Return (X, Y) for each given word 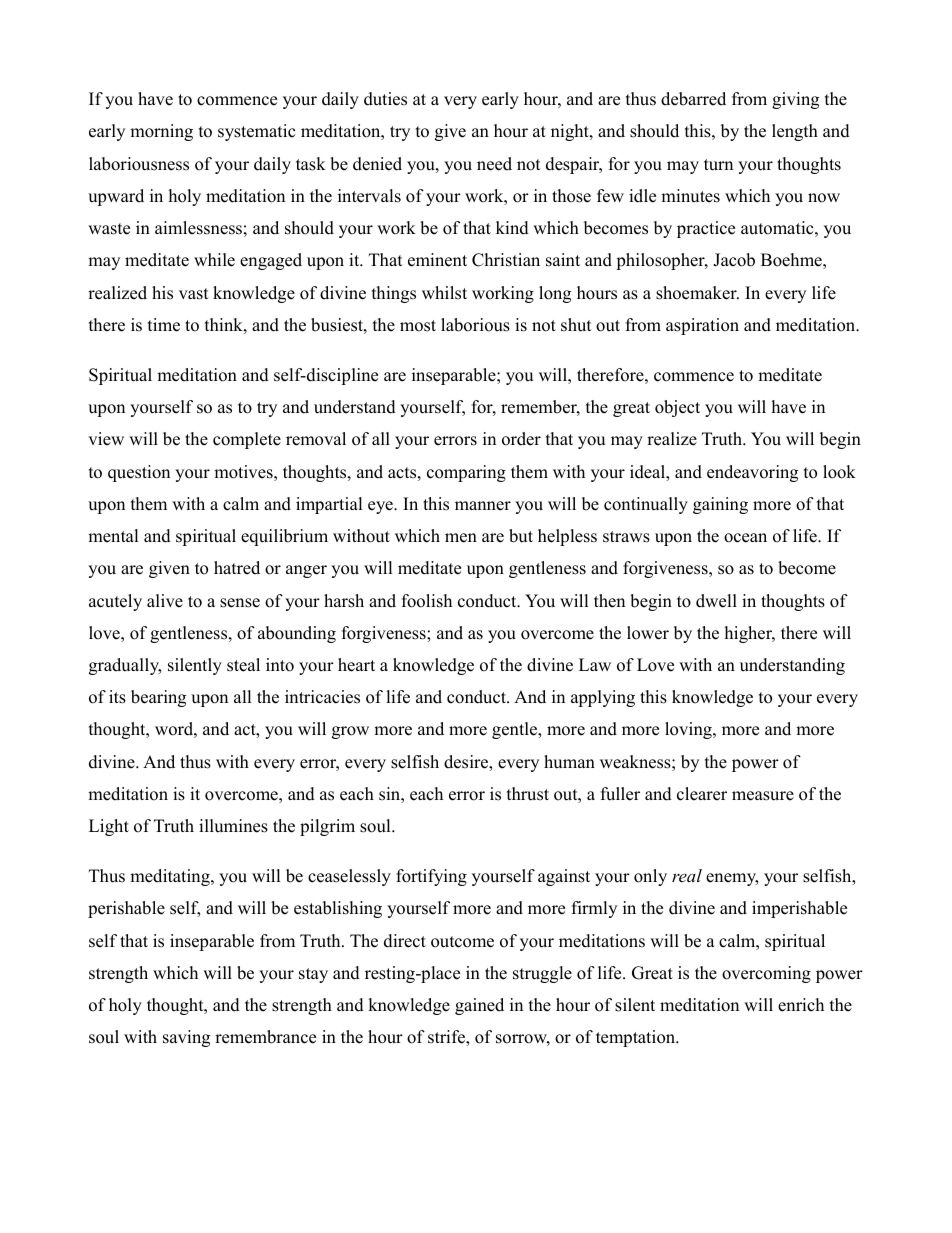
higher (750, 634)
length (795, 132)
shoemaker (697, 293)
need (494, 164)
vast (194, 294)
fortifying (431, 877)
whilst (444, 293)
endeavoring (752, 473)
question (139, 473)
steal (243, 665)
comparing (466, 473)
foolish (427, 601)
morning (161, 132)
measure (763, 796)
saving (186, 1038)
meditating (171, 877)
